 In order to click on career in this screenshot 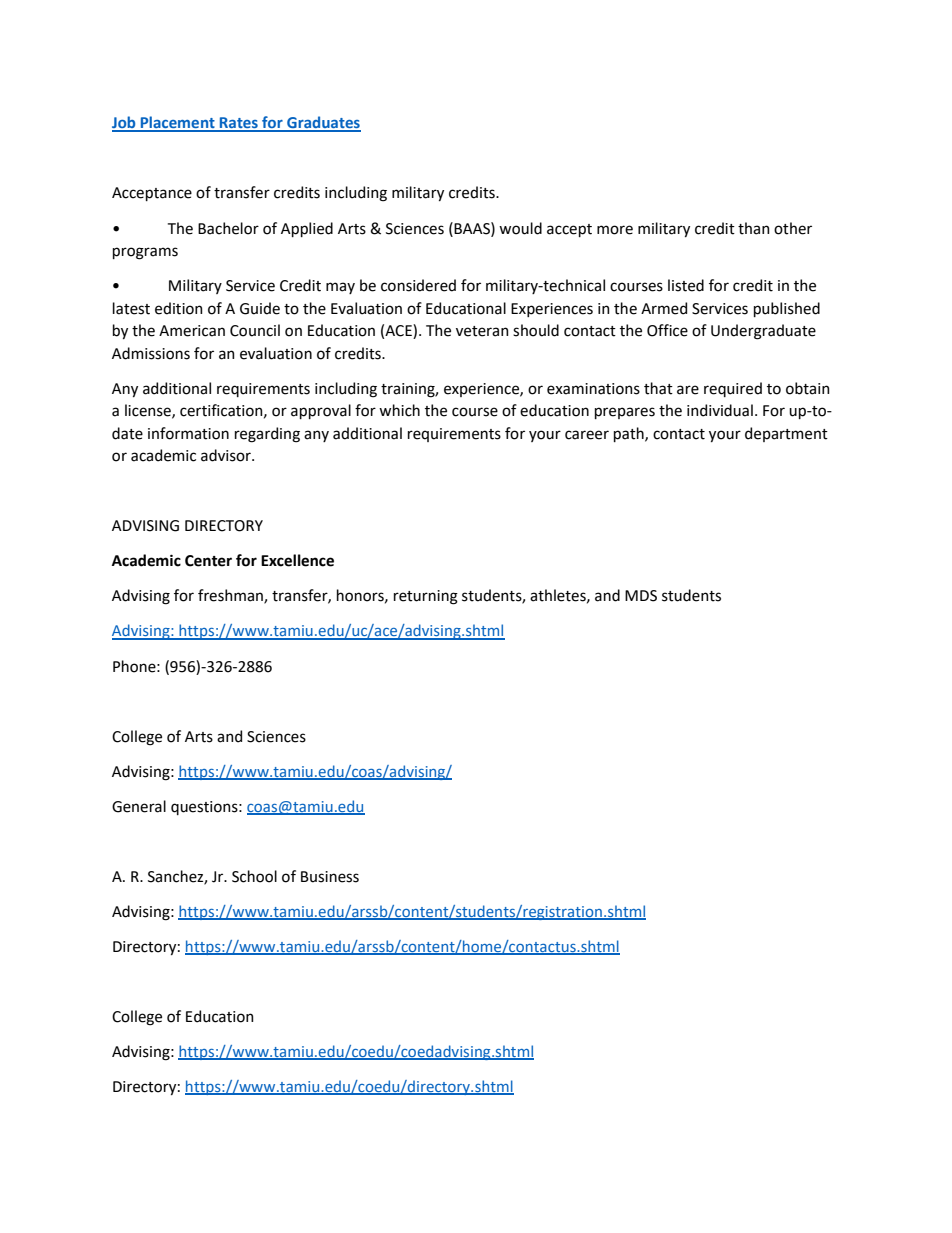, I will do `click(587, 435)`.
